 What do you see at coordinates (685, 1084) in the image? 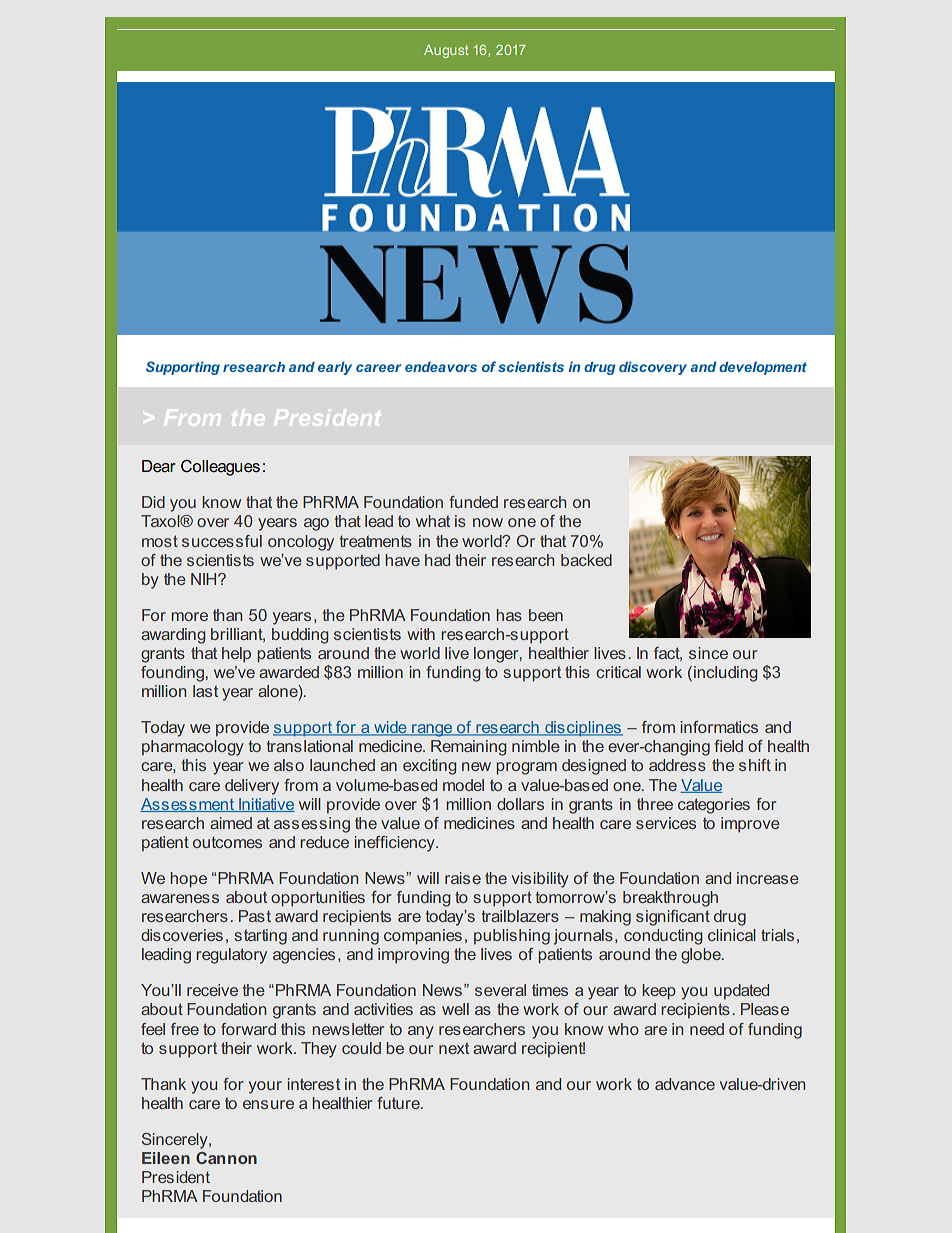
I see `advance` at bounding box center [685, 1084].
